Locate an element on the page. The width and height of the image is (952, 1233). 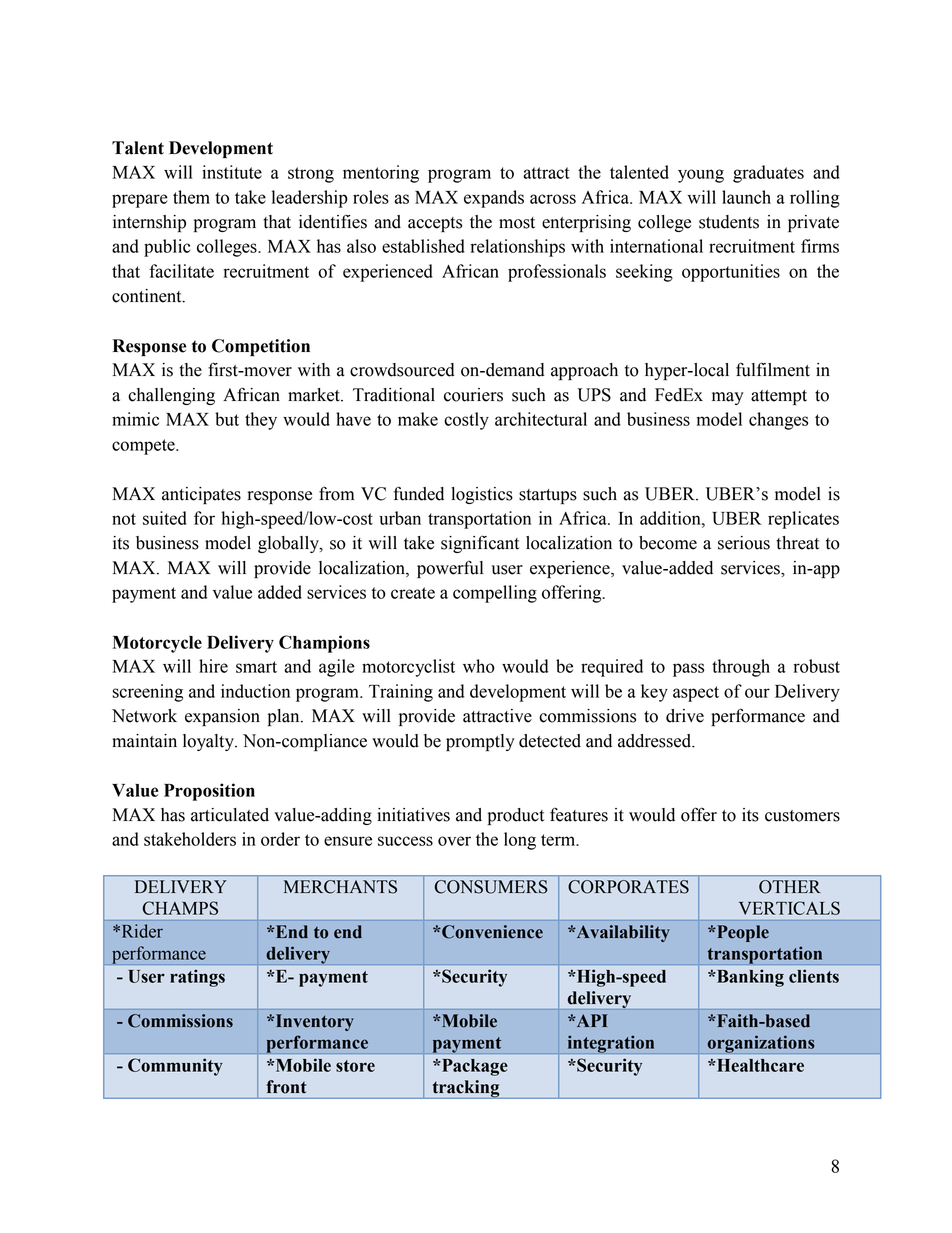
them is located at coordinates (191, 197).
